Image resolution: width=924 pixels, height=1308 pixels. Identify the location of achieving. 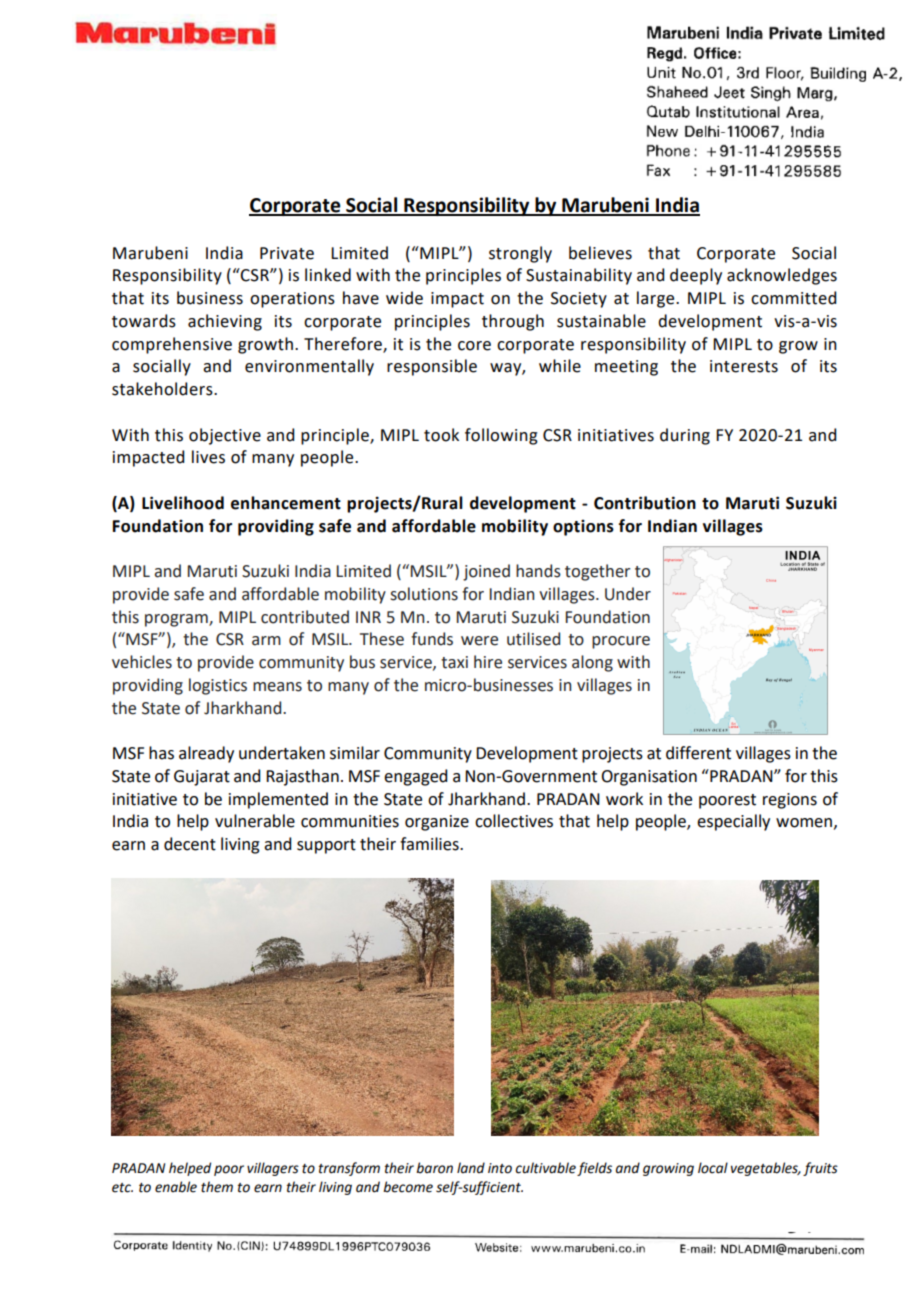
(225, 322).
